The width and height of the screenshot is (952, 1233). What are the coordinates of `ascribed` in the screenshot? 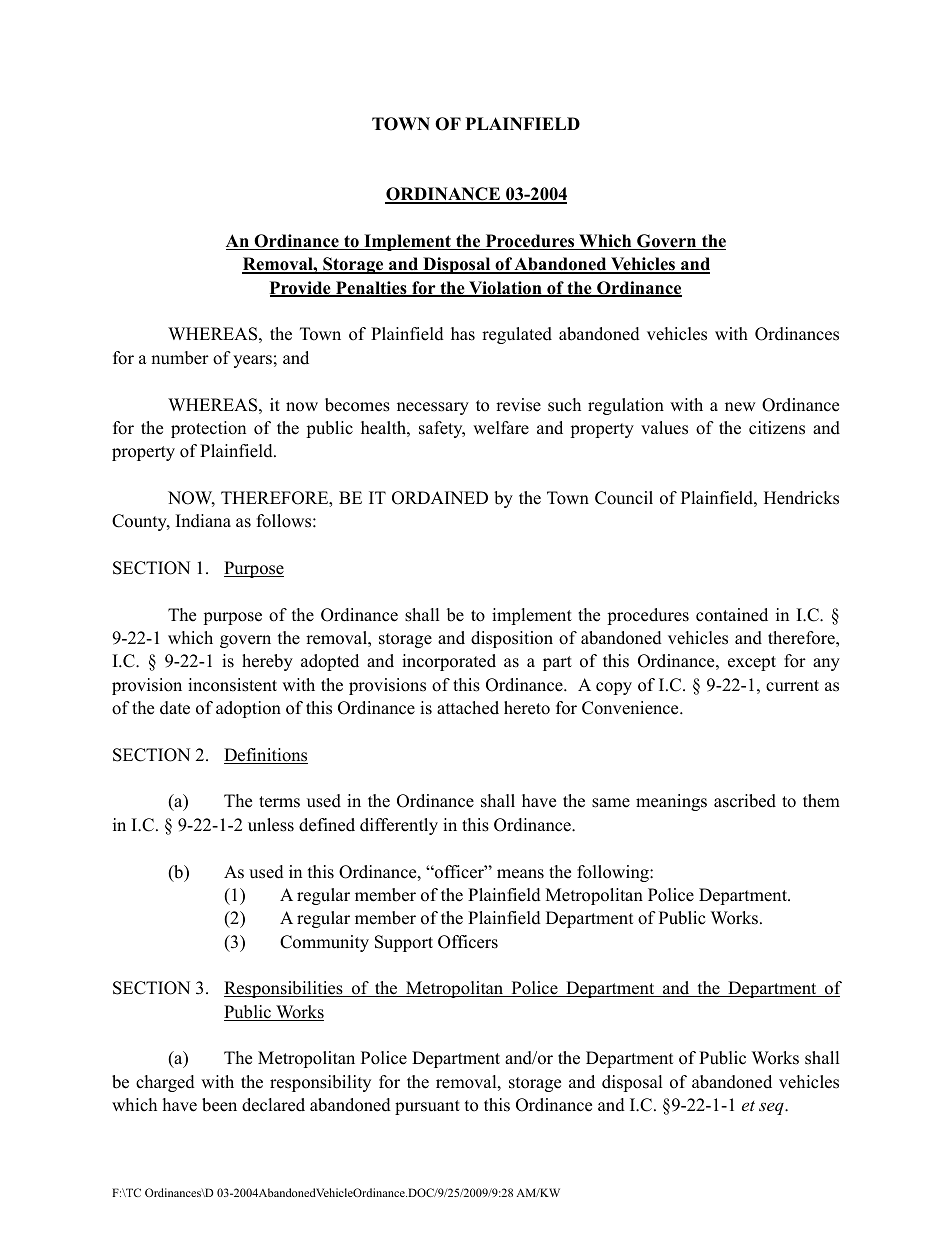 It's located at (745, 801).
